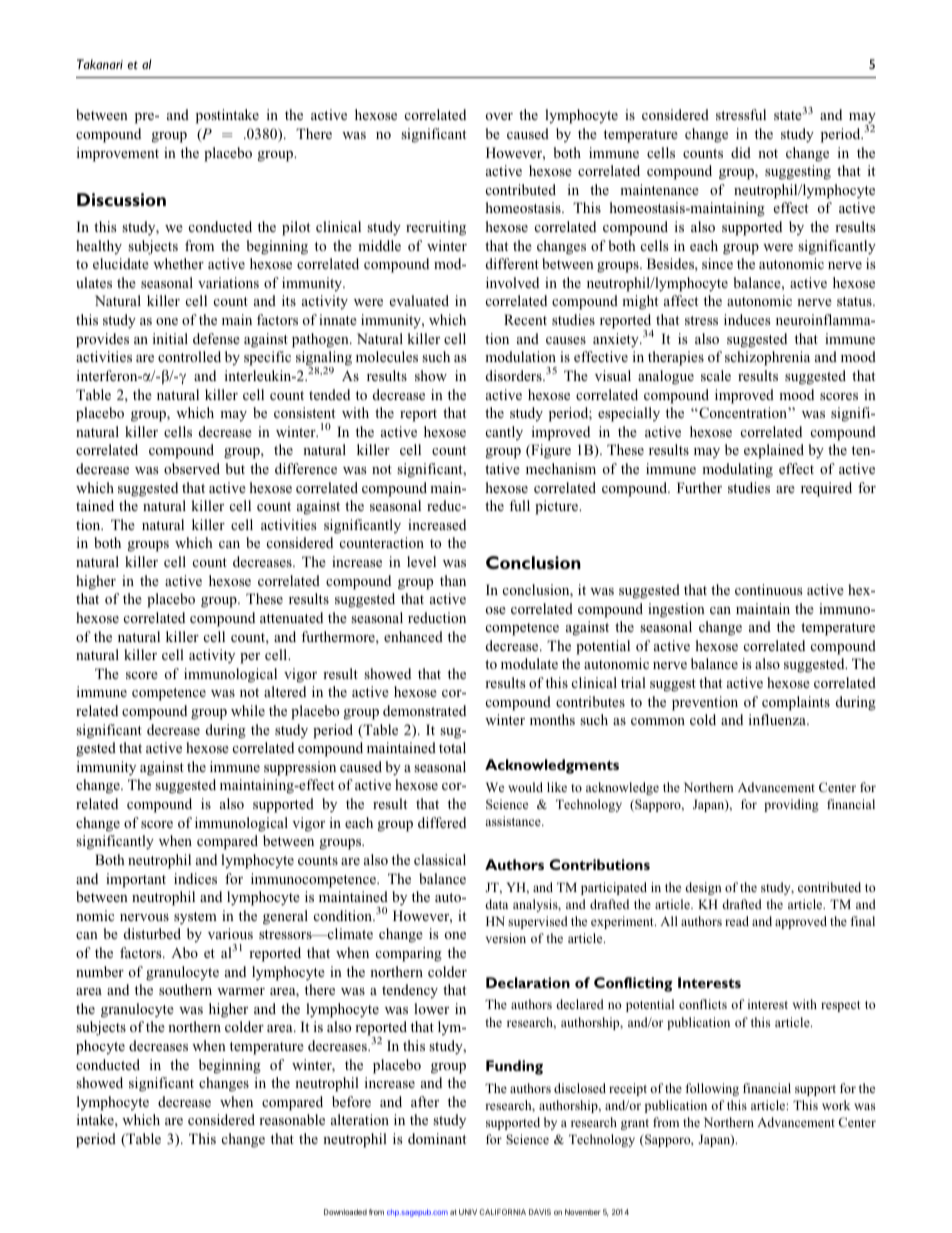 This document has width=952, height=1233. I want to click on work, so click(836, 1105).
